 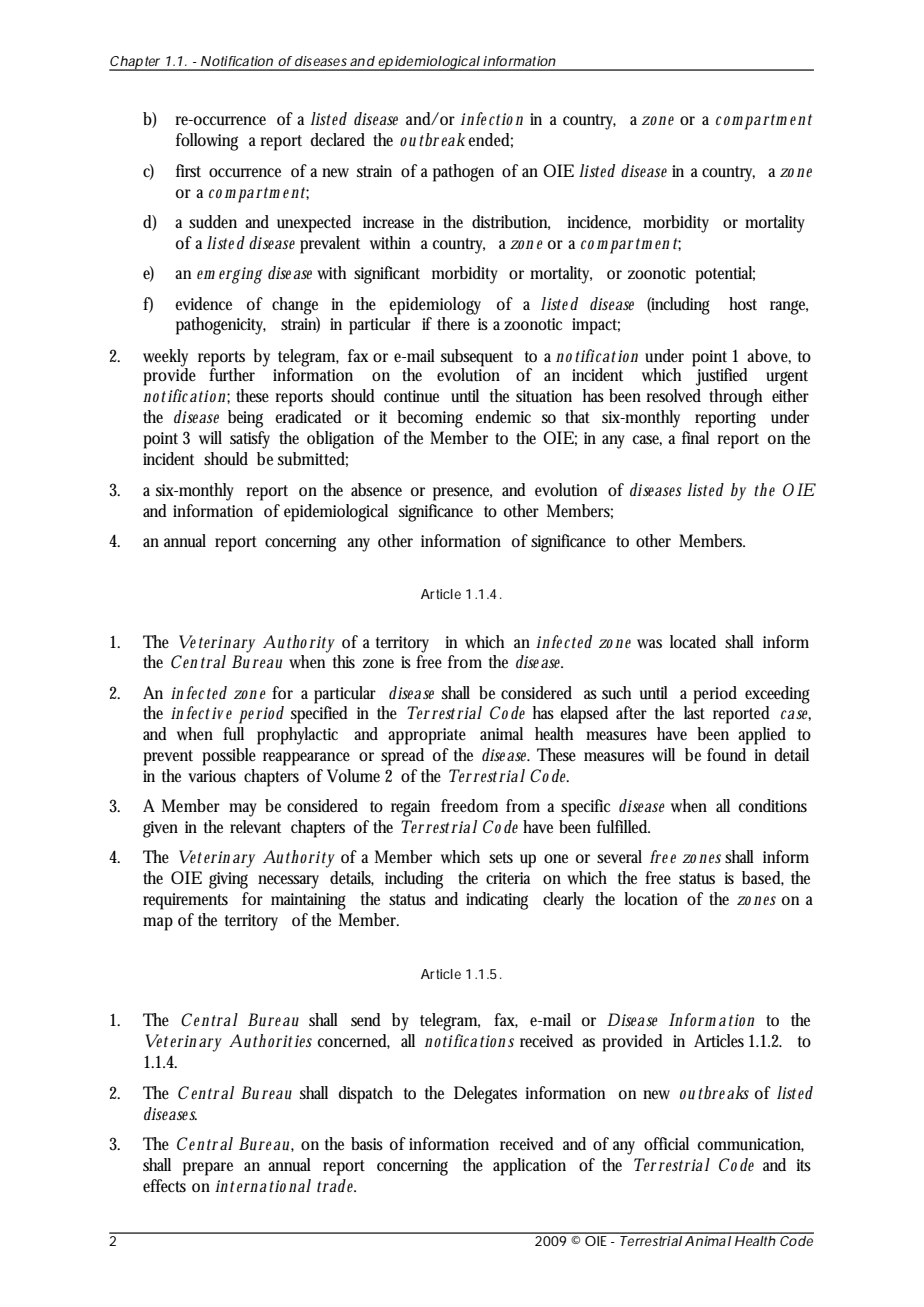 I want to click on zone, so click(x=378, y=663).
